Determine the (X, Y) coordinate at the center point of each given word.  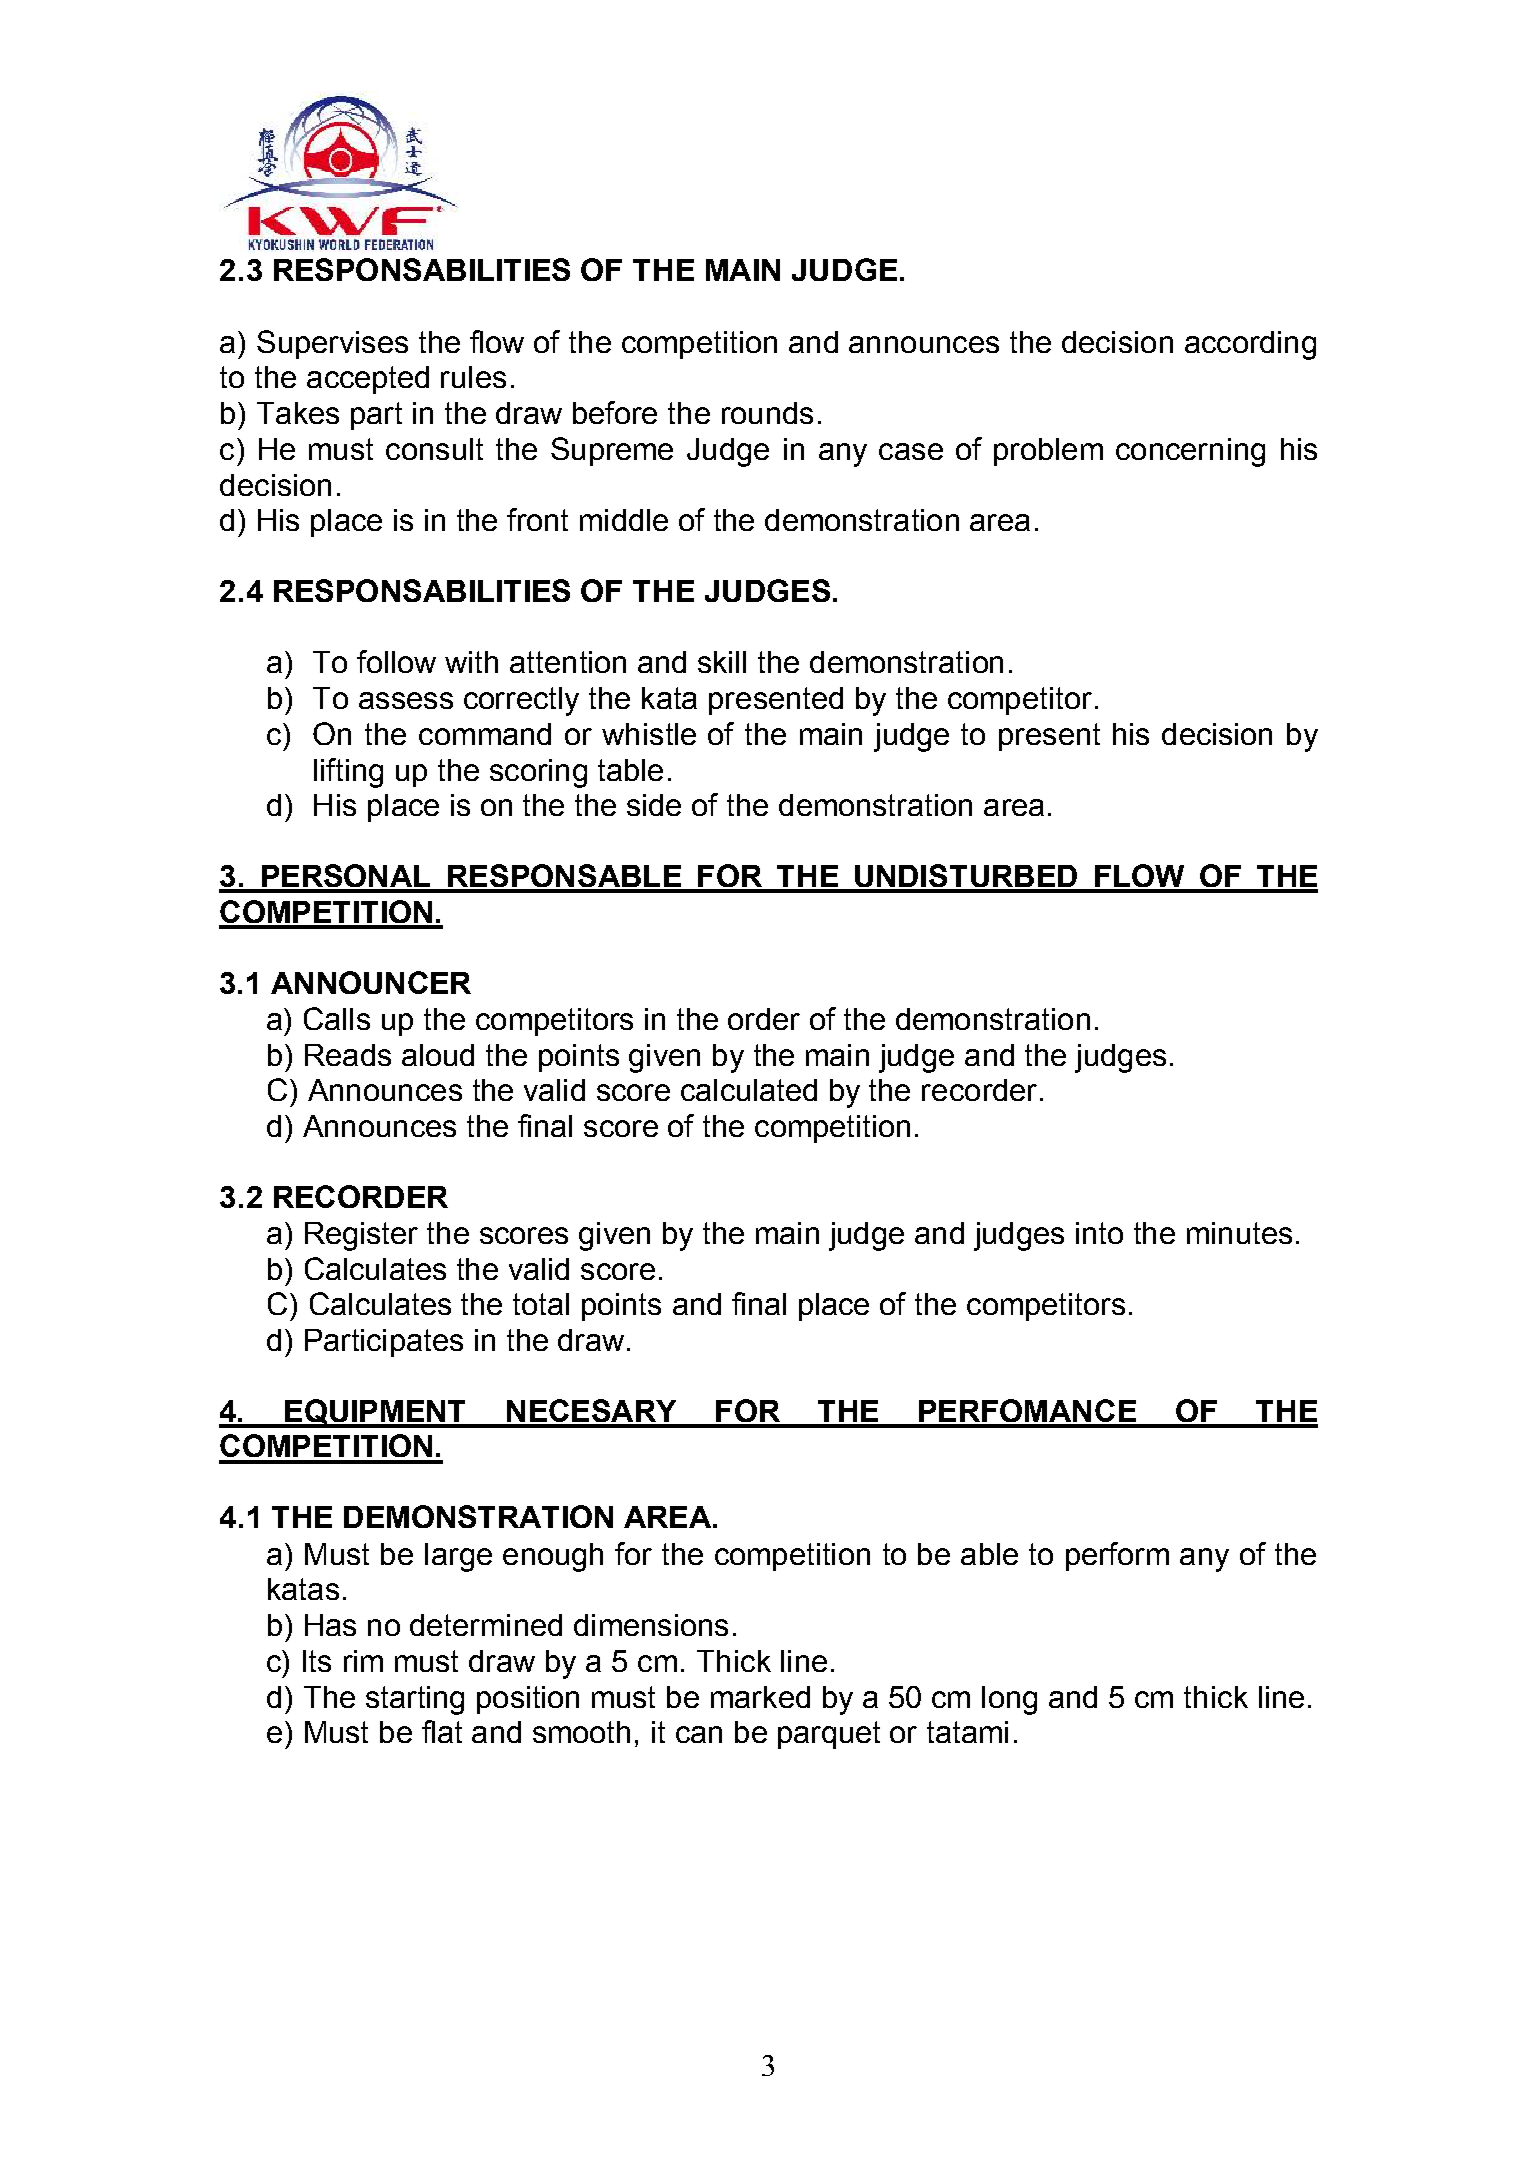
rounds (767, 413)
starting (415, 1700)
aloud (438, 1055)
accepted (368, 380)
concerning (1190, 452)
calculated (749, 1090)
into (1099, 1233)
